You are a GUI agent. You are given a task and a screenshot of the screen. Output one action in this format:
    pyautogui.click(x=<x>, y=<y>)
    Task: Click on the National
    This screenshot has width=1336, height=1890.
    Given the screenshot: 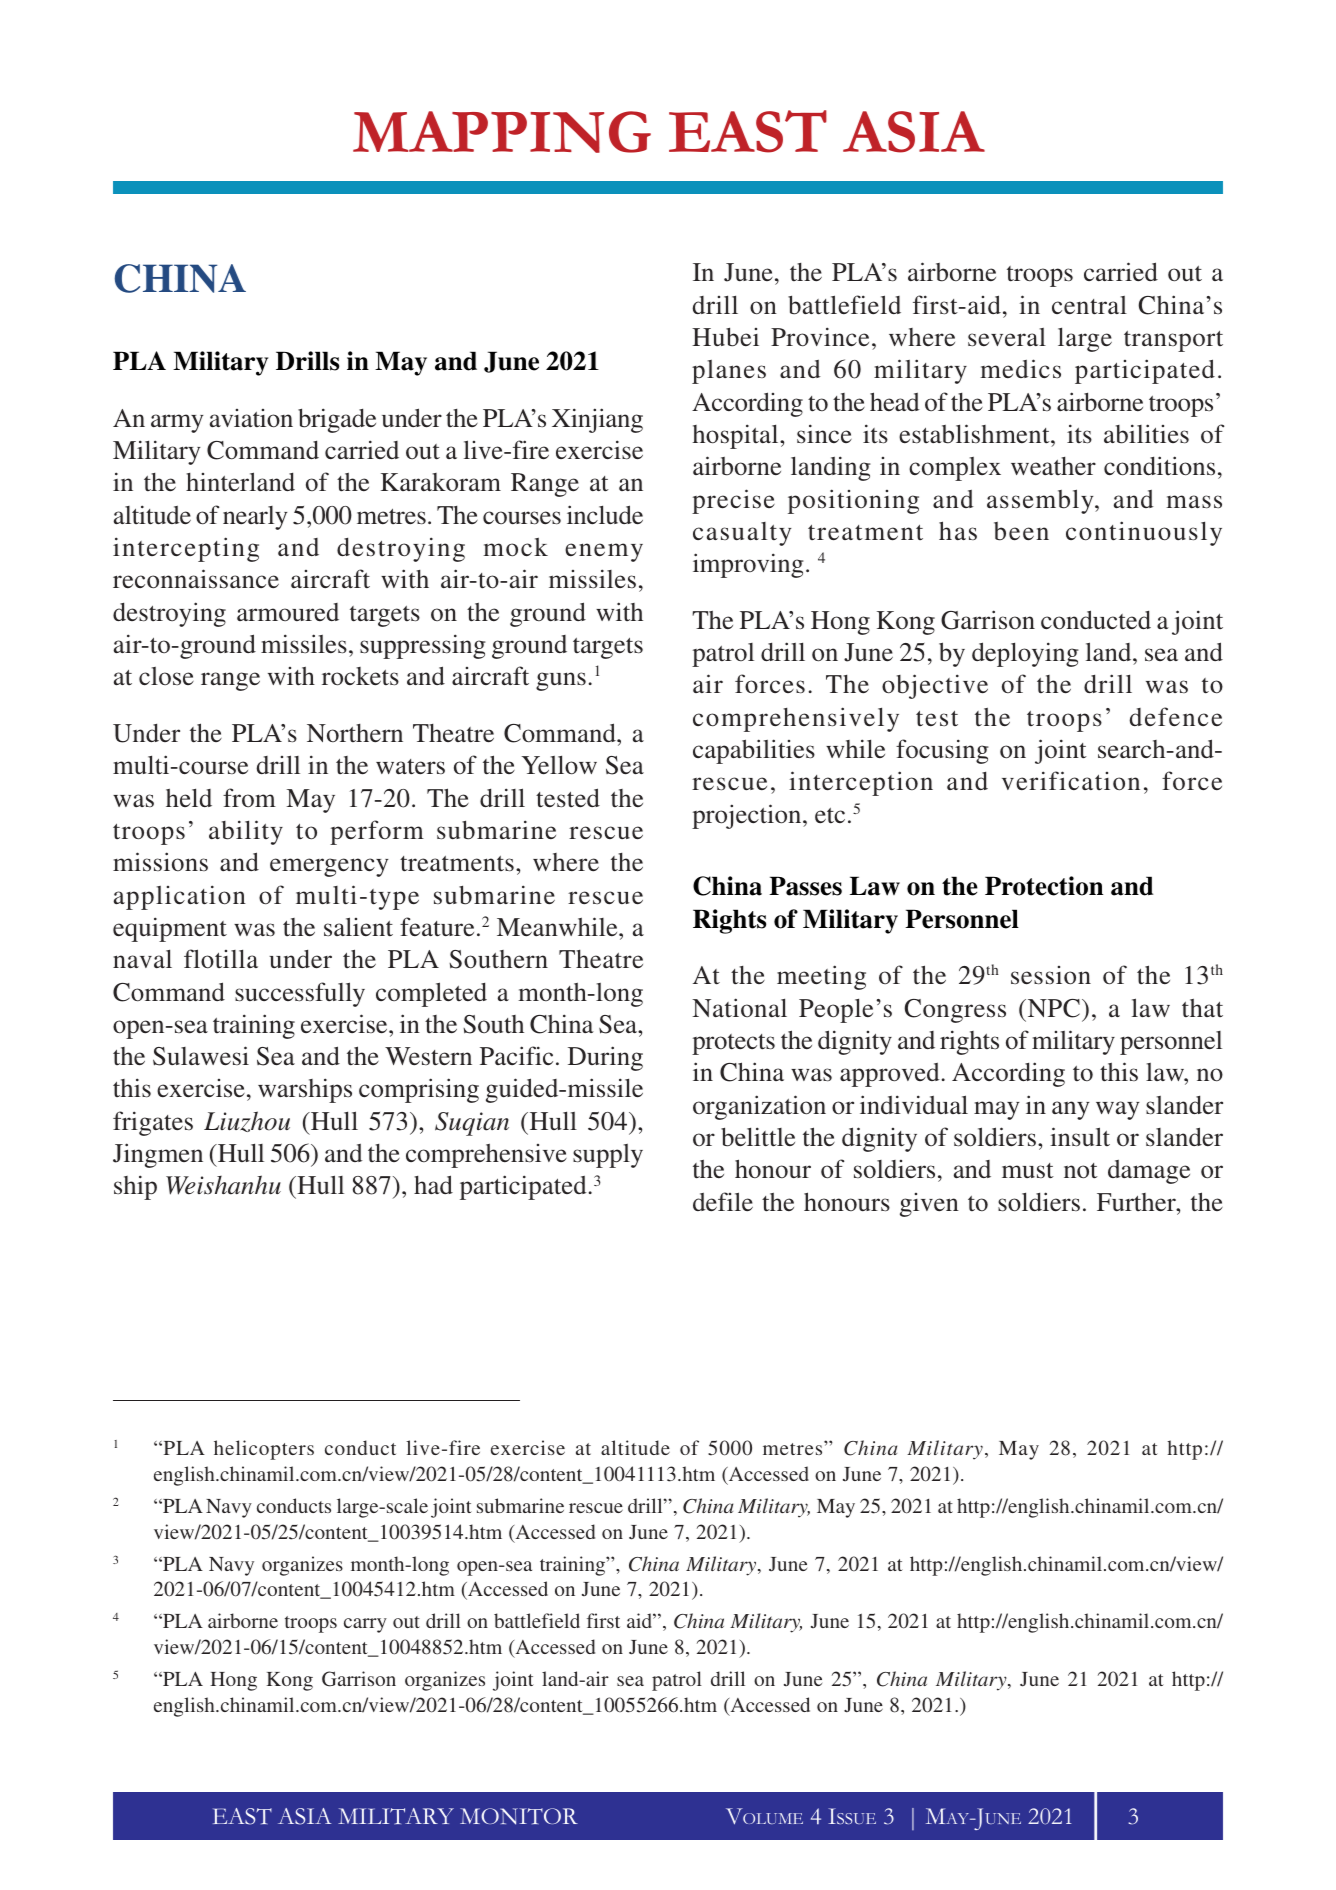 What is the action you would take?
    pyautogui.click(x=739, y=1008)
